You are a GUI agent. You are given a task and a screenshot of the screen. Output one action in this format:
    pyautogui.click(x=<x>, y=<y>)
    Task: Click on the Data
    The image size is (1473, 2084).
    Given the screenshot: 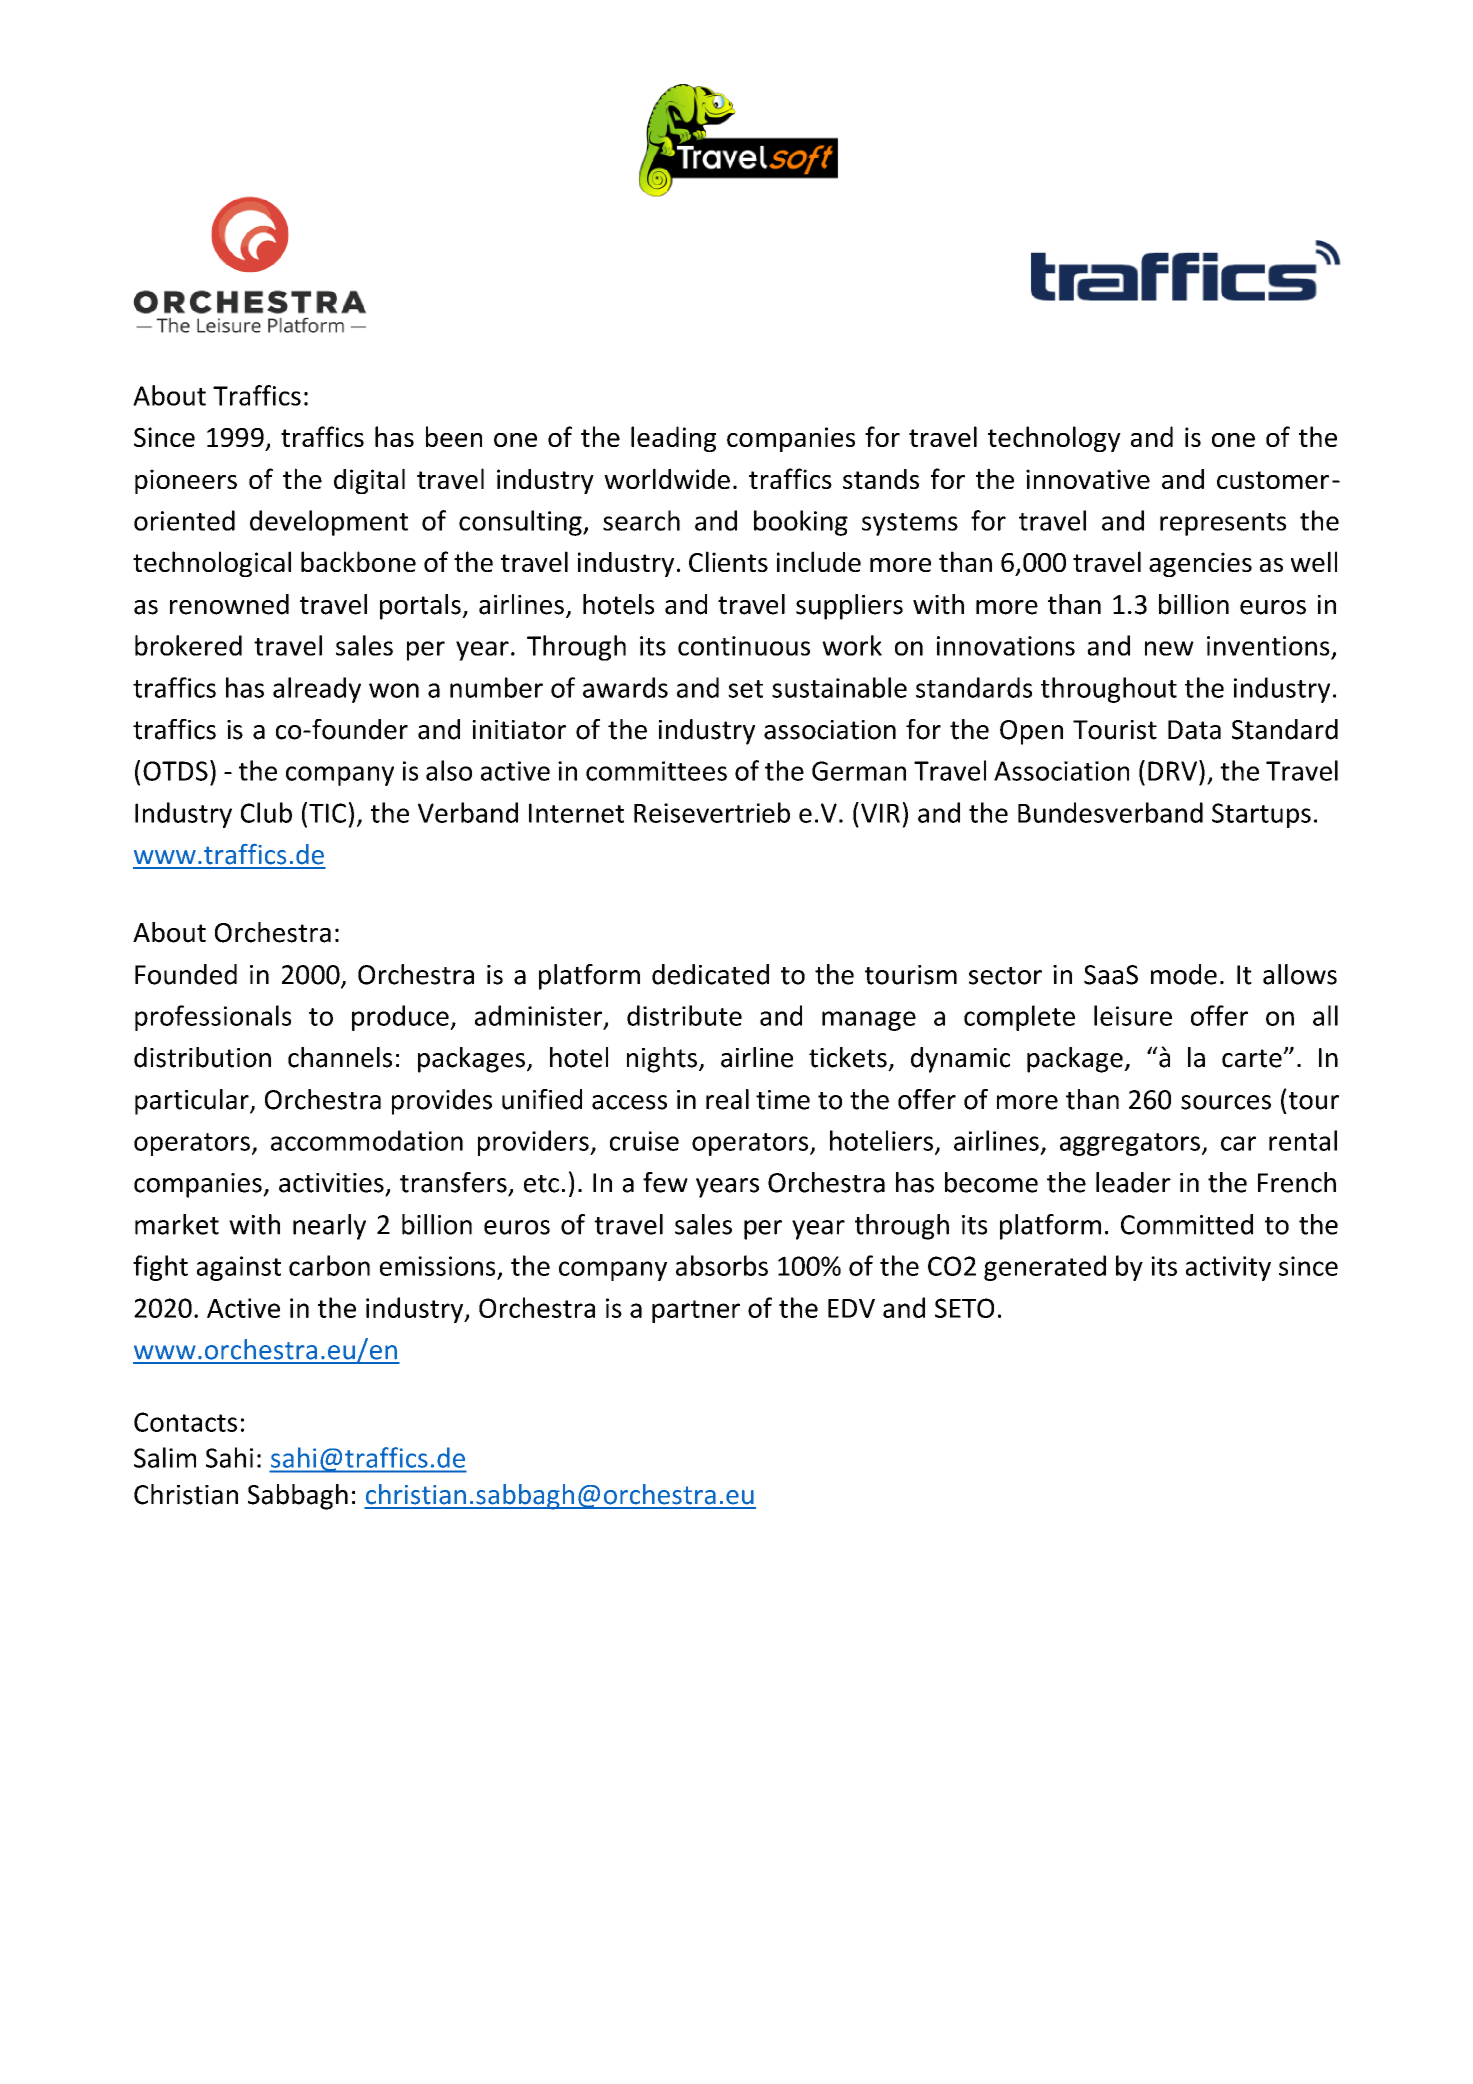 What is the action you would take?
    pyautogui.click(x=1194, y=730)
